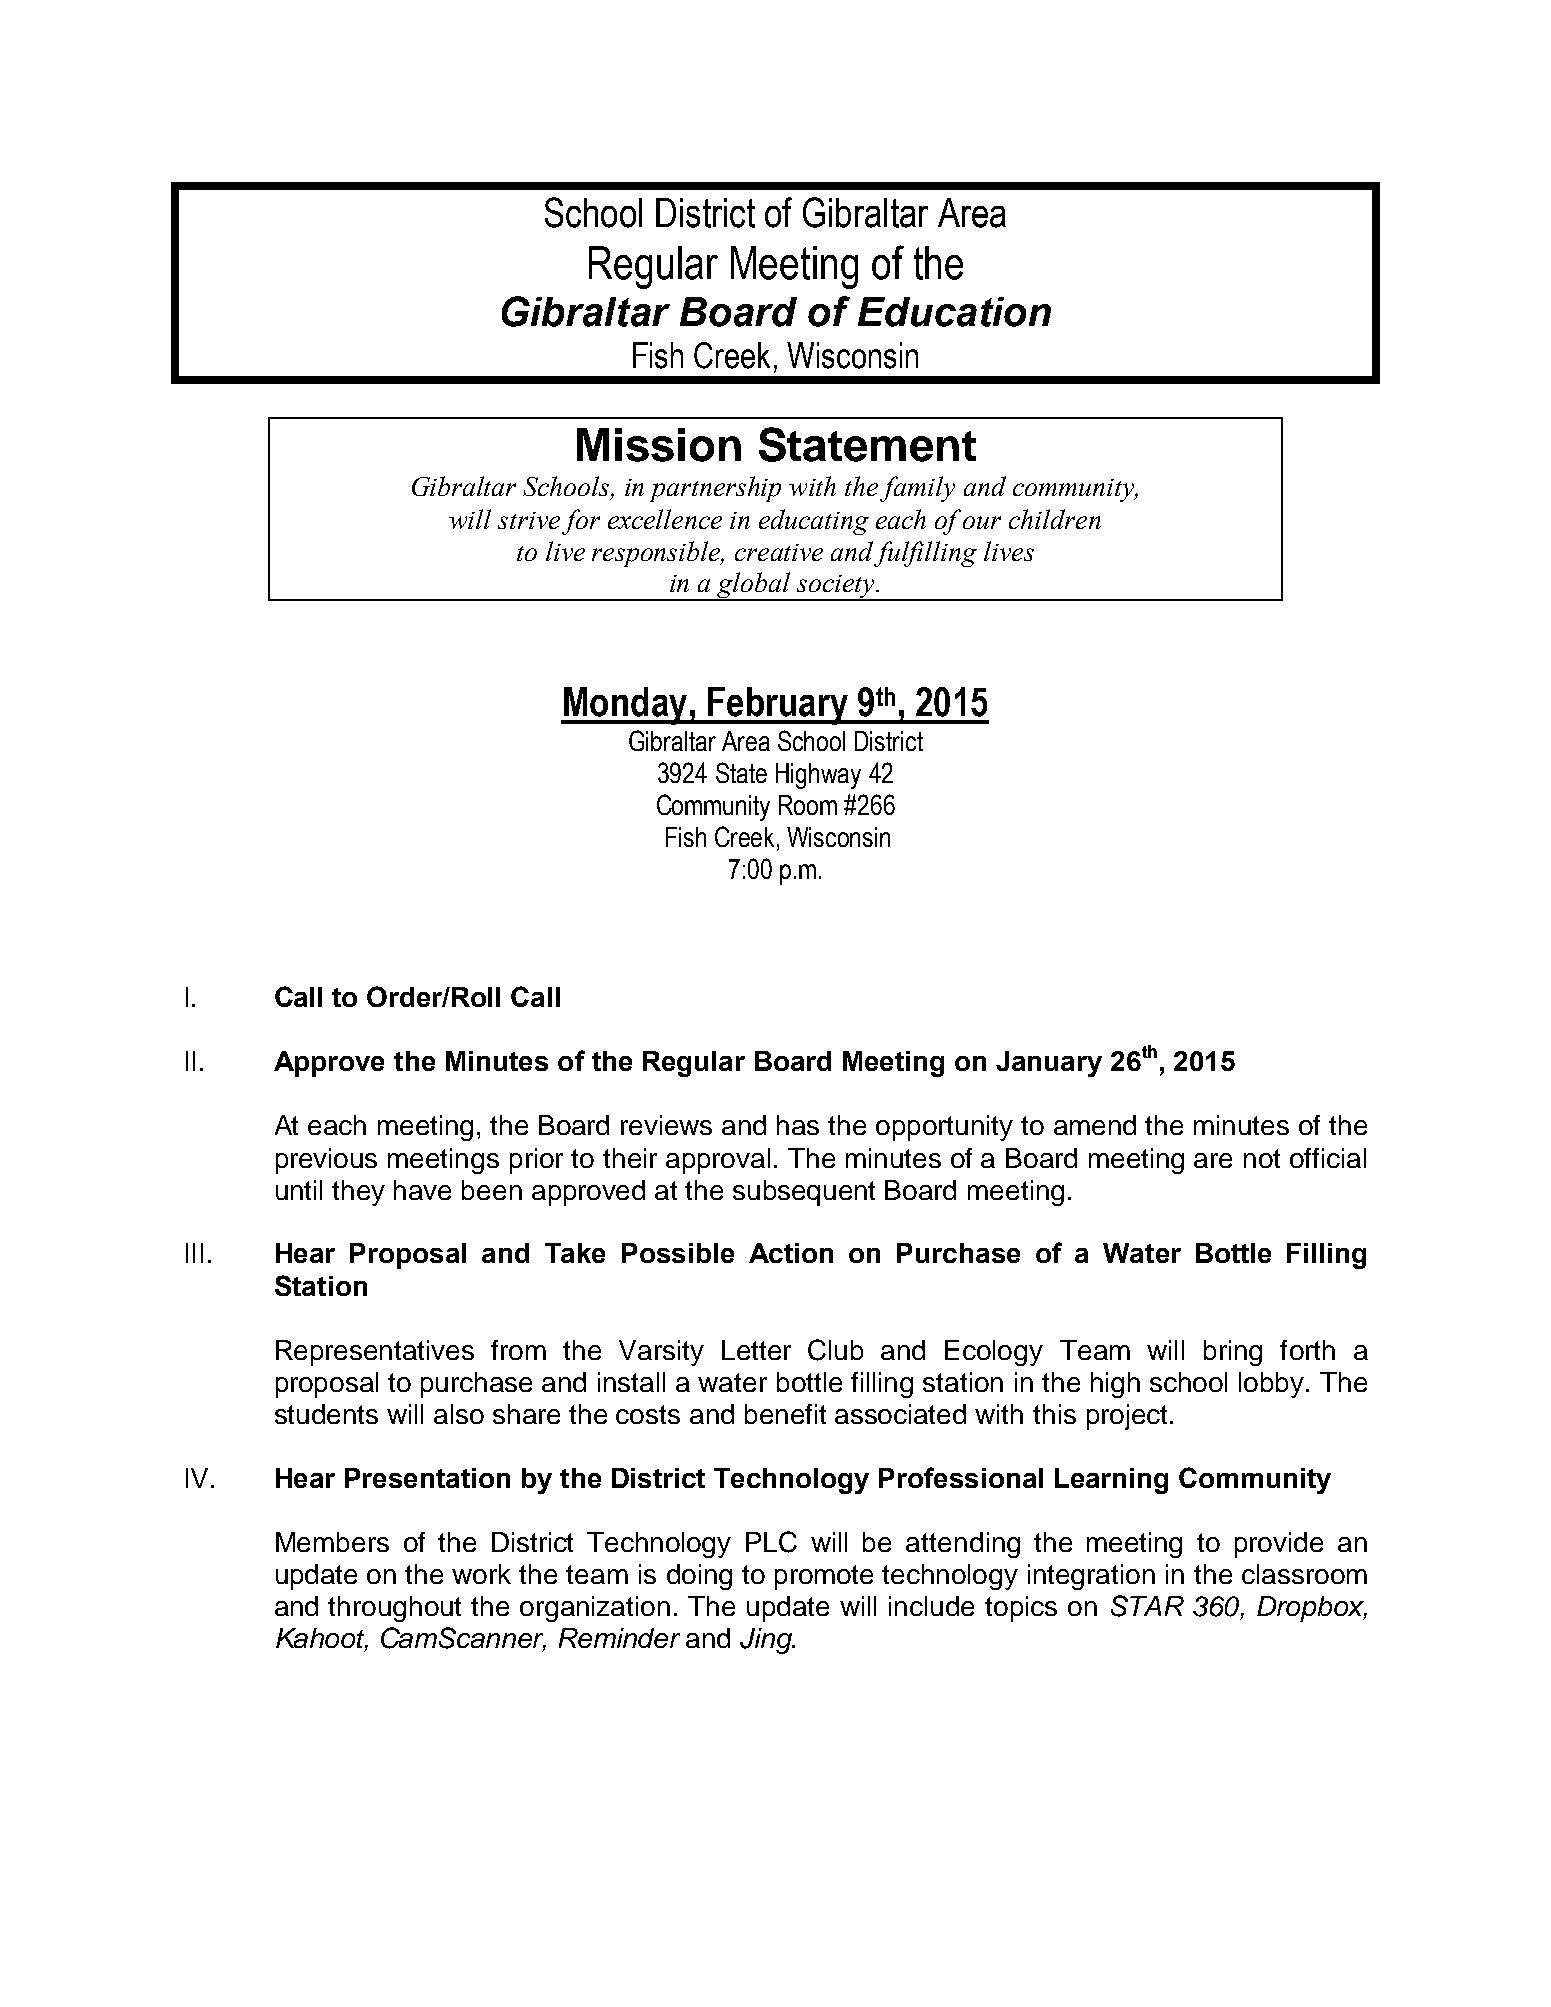 Image resolution: width=1551 pixels, height=2007 pixels. What do you see at coordinates (778, 706) in the screenshot?
I see `February` at bounding box center [778, 706].
